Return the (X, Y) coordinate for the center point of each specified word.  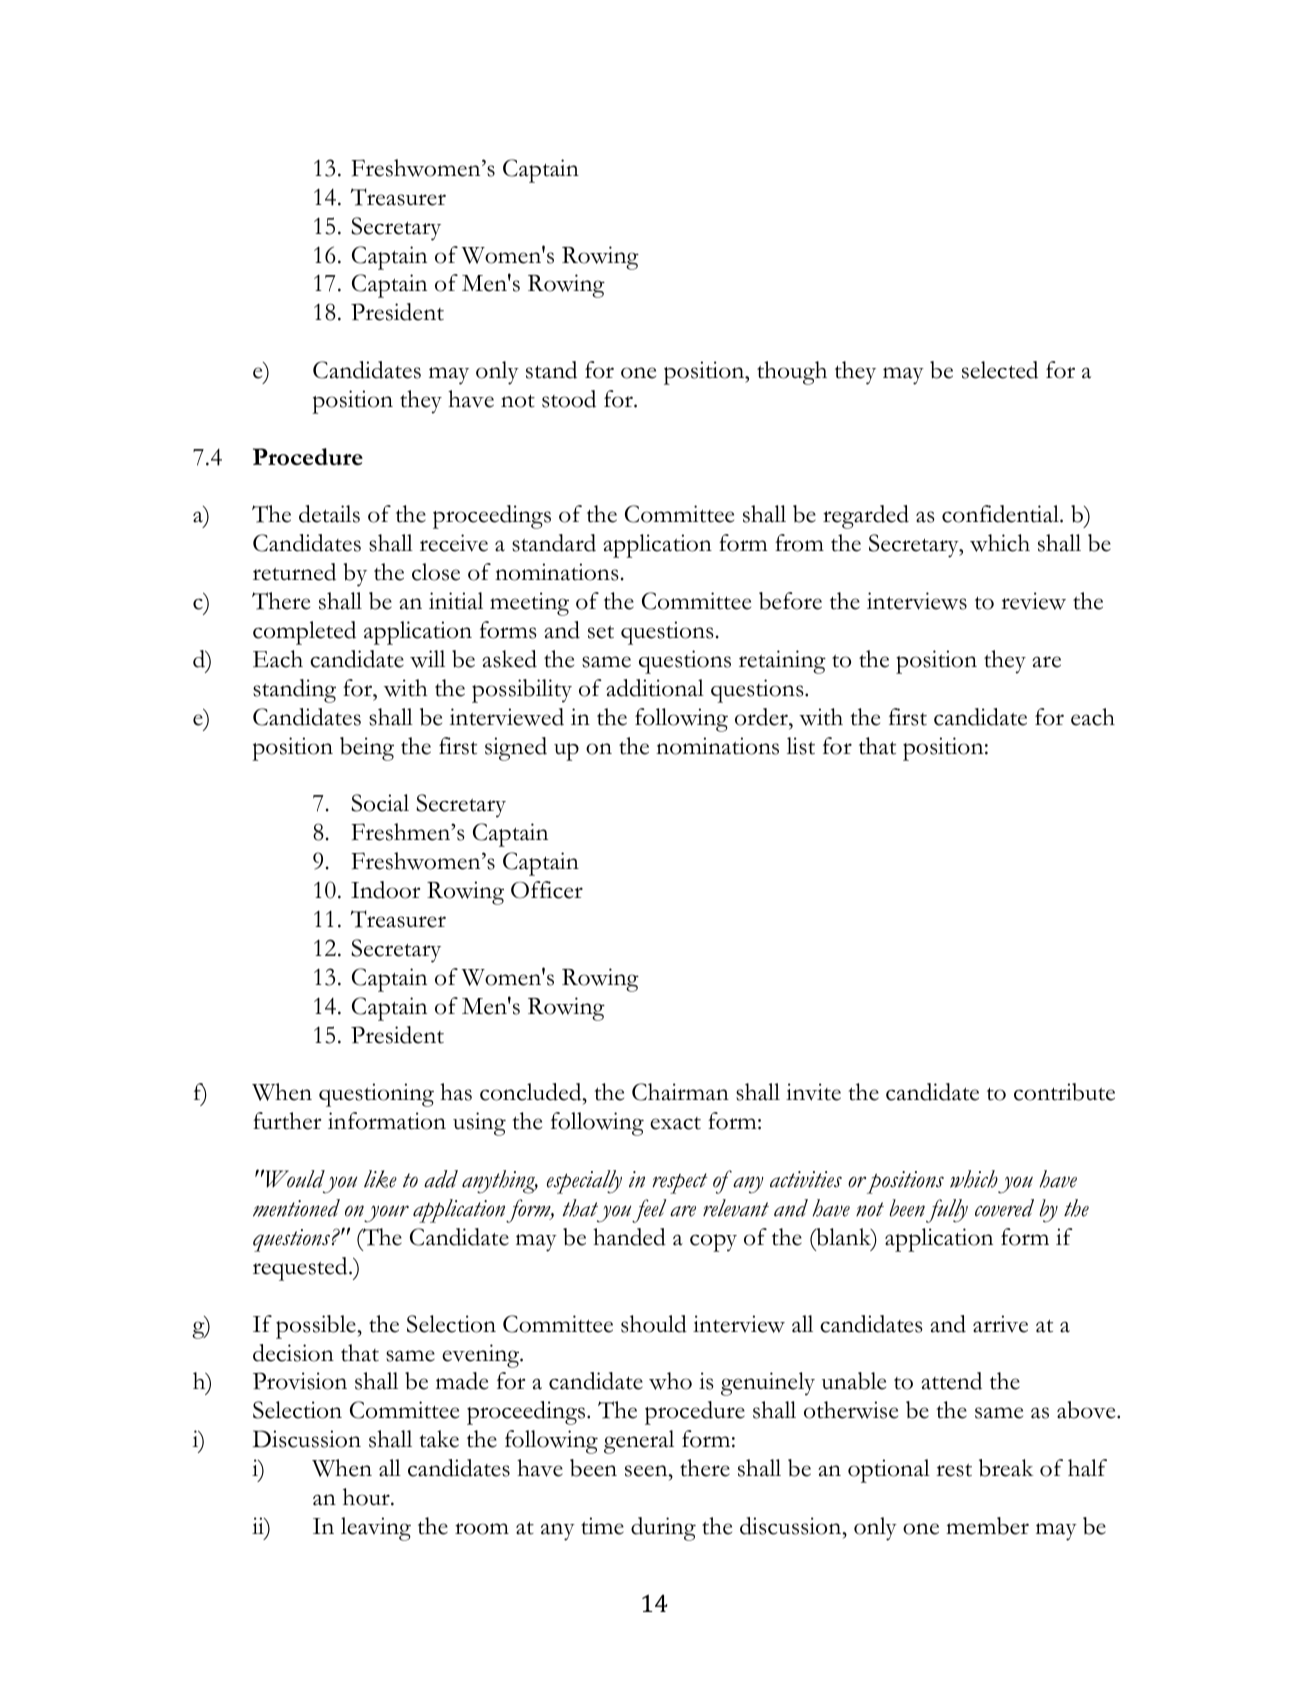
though (792, 373)
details (329, 514)
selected (1000, 370)
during (663, 1529)
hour (367, 1497)
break (1006, 1468)
